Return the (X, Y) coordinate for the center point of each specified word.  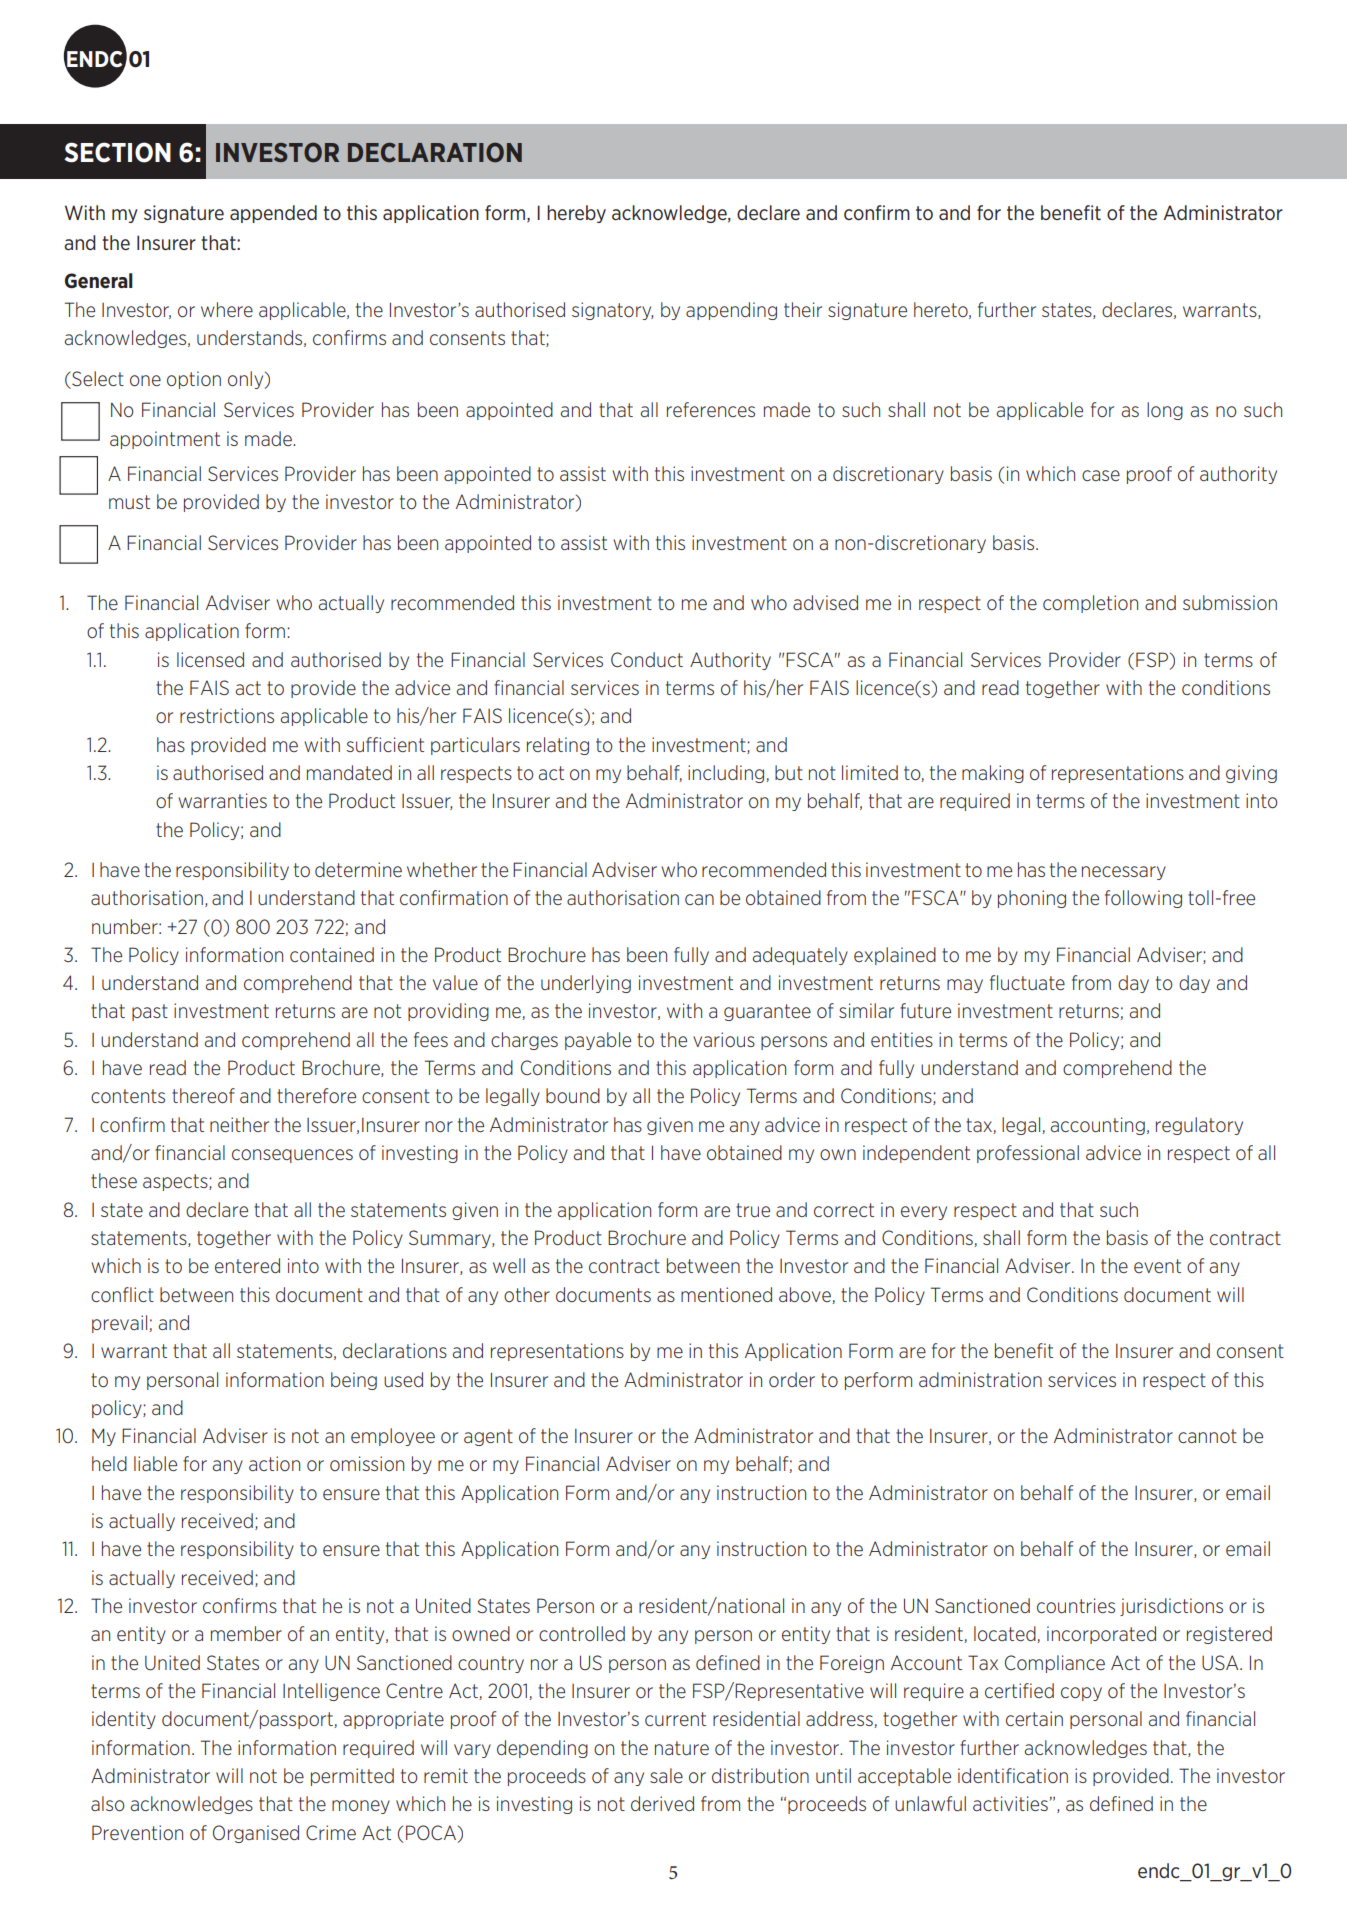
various (724, 1039)
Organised (256, 1834)
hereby (576, 214)
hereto (942, 310)
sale (666, 1775)
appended (273, 214)
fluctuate (1027, 982)
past (150, 1012)
